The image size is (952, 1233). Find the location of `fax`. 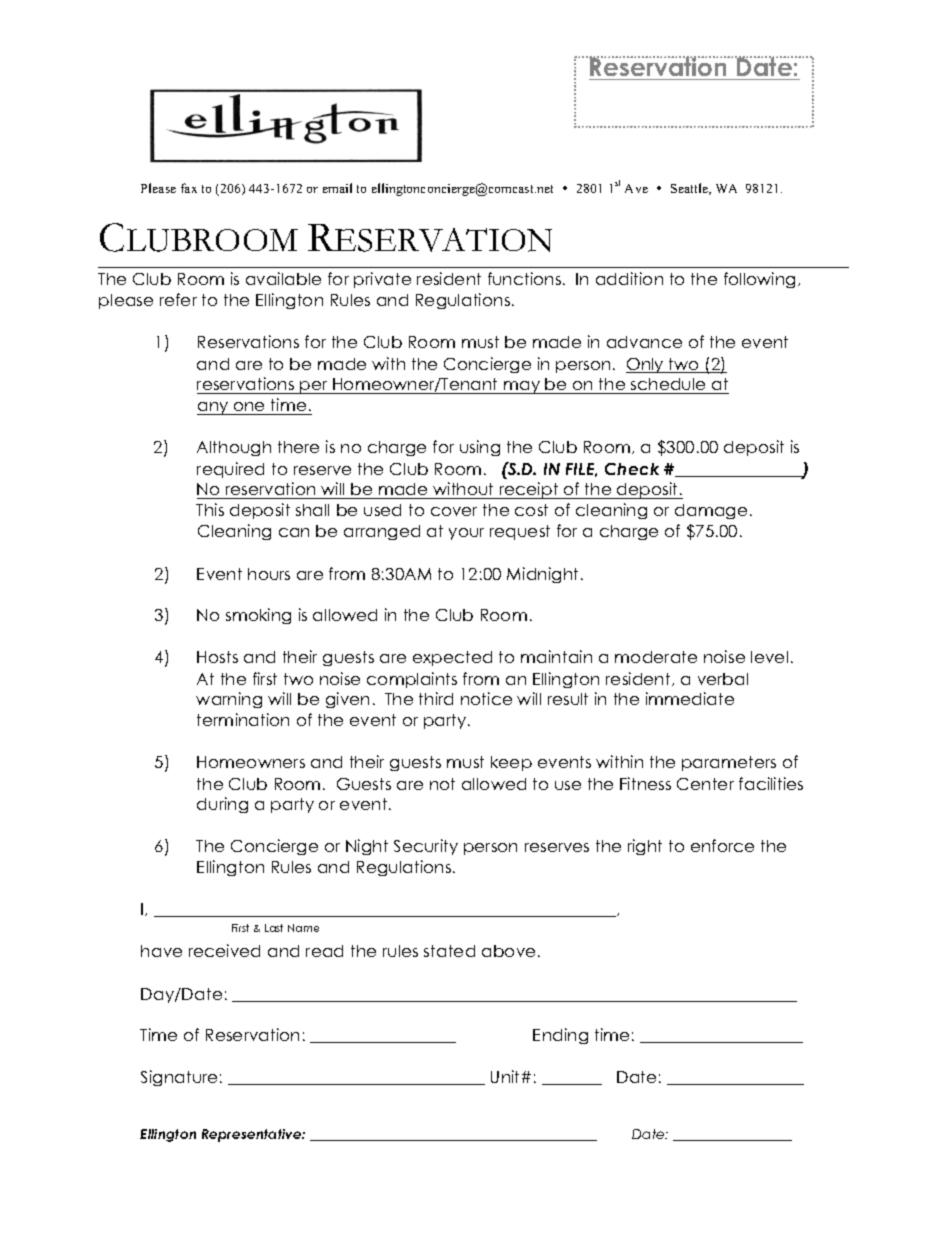

fax is located at coordinates (189, 188).
